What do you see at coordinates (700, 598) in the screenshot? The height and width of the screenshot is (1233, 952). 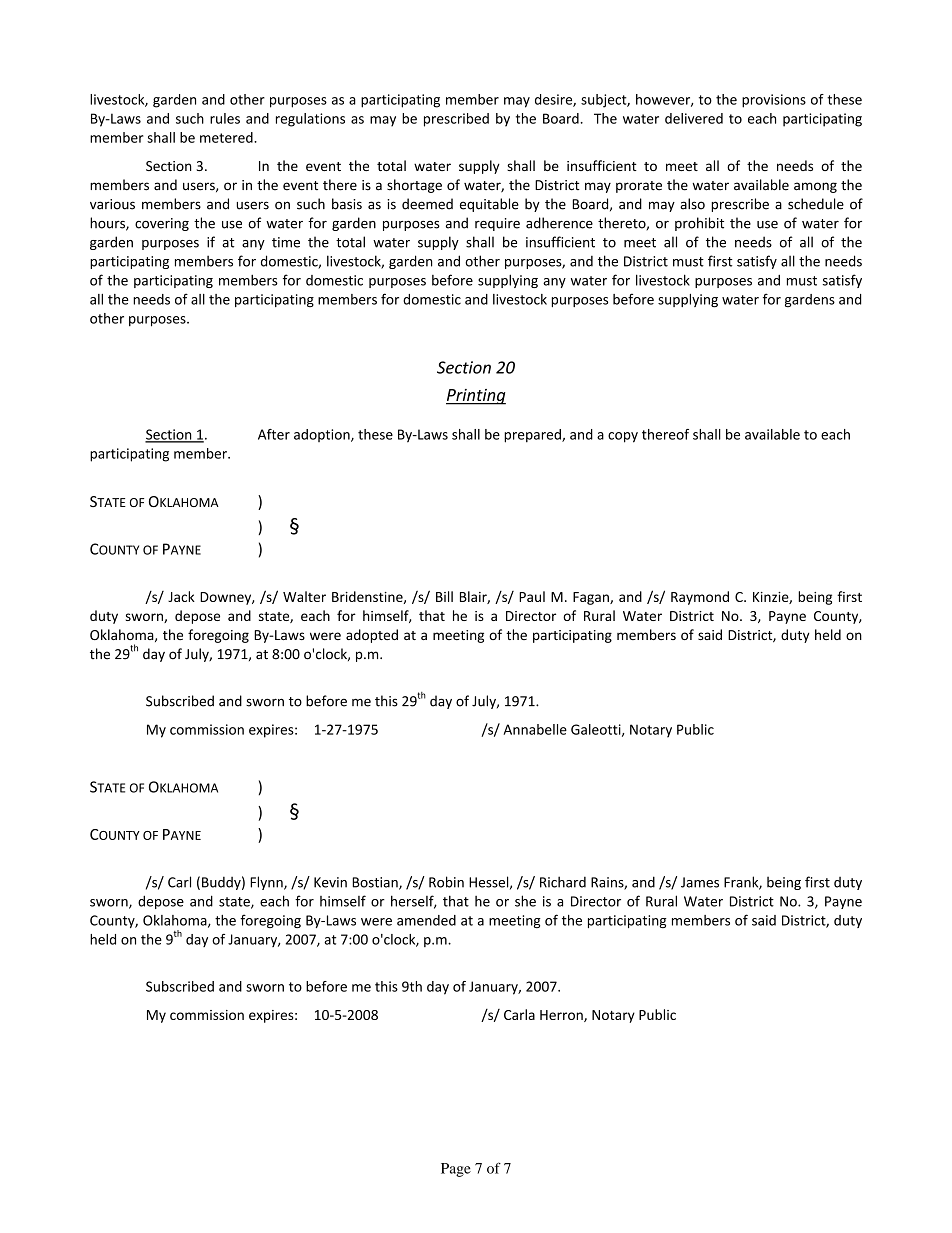 I see `Raymond` at bounding box center [700, 598].
